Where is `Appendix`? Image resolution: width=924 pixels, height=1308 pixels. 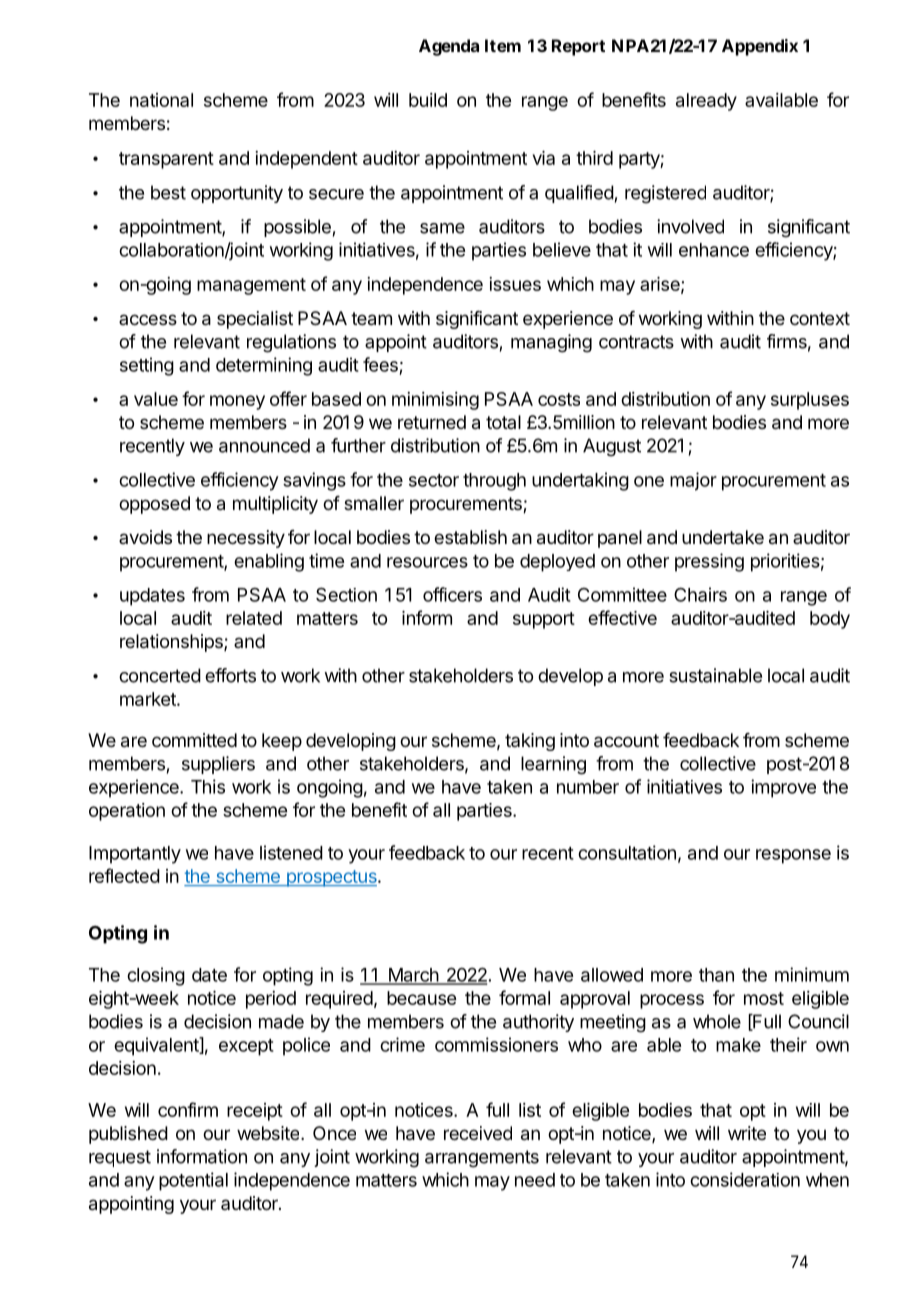 Appendix is located at coordinates (760, 47).
